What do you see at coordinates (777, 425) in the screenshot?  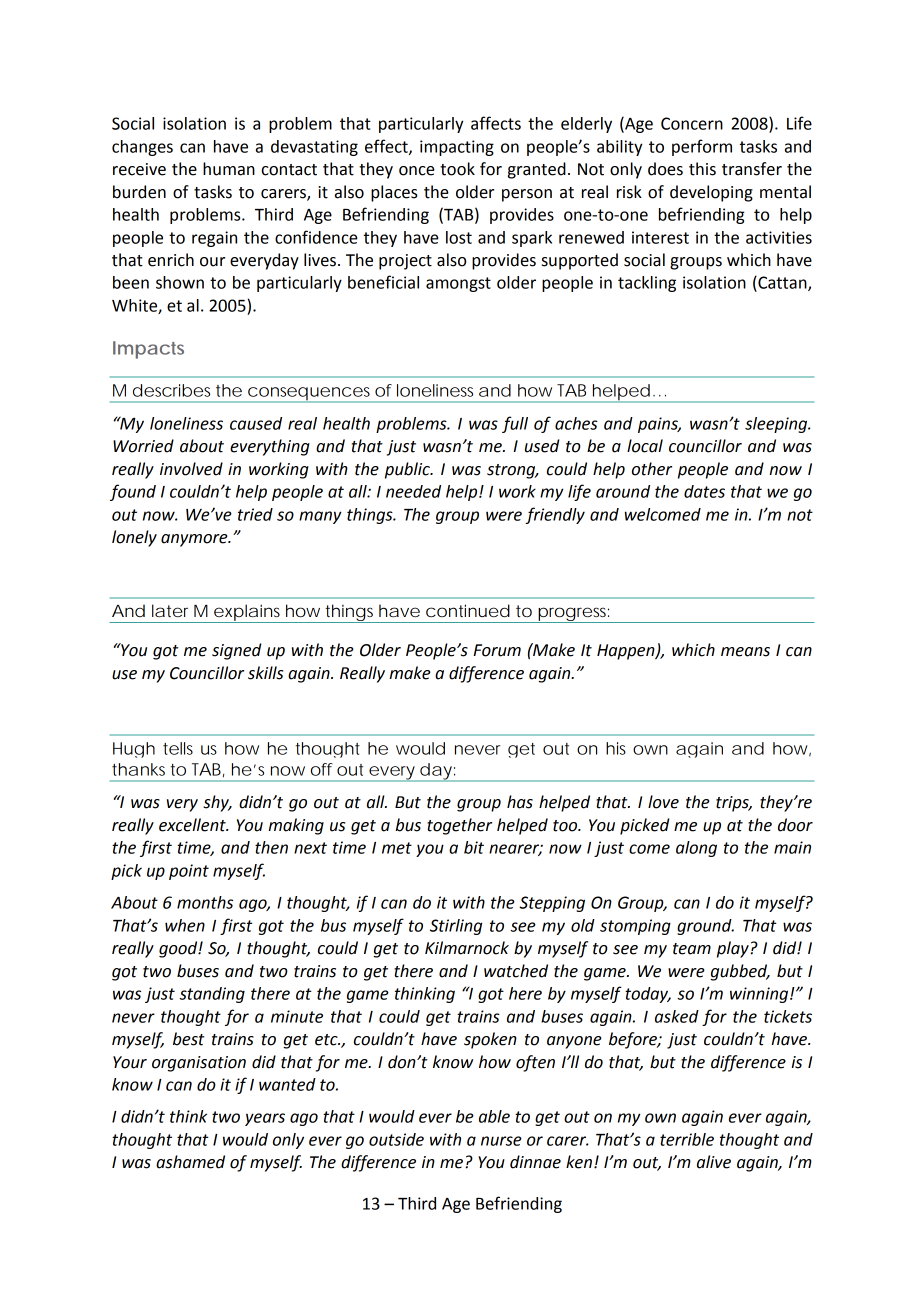 I see `sleeping` at bounding box center [777, 425].
